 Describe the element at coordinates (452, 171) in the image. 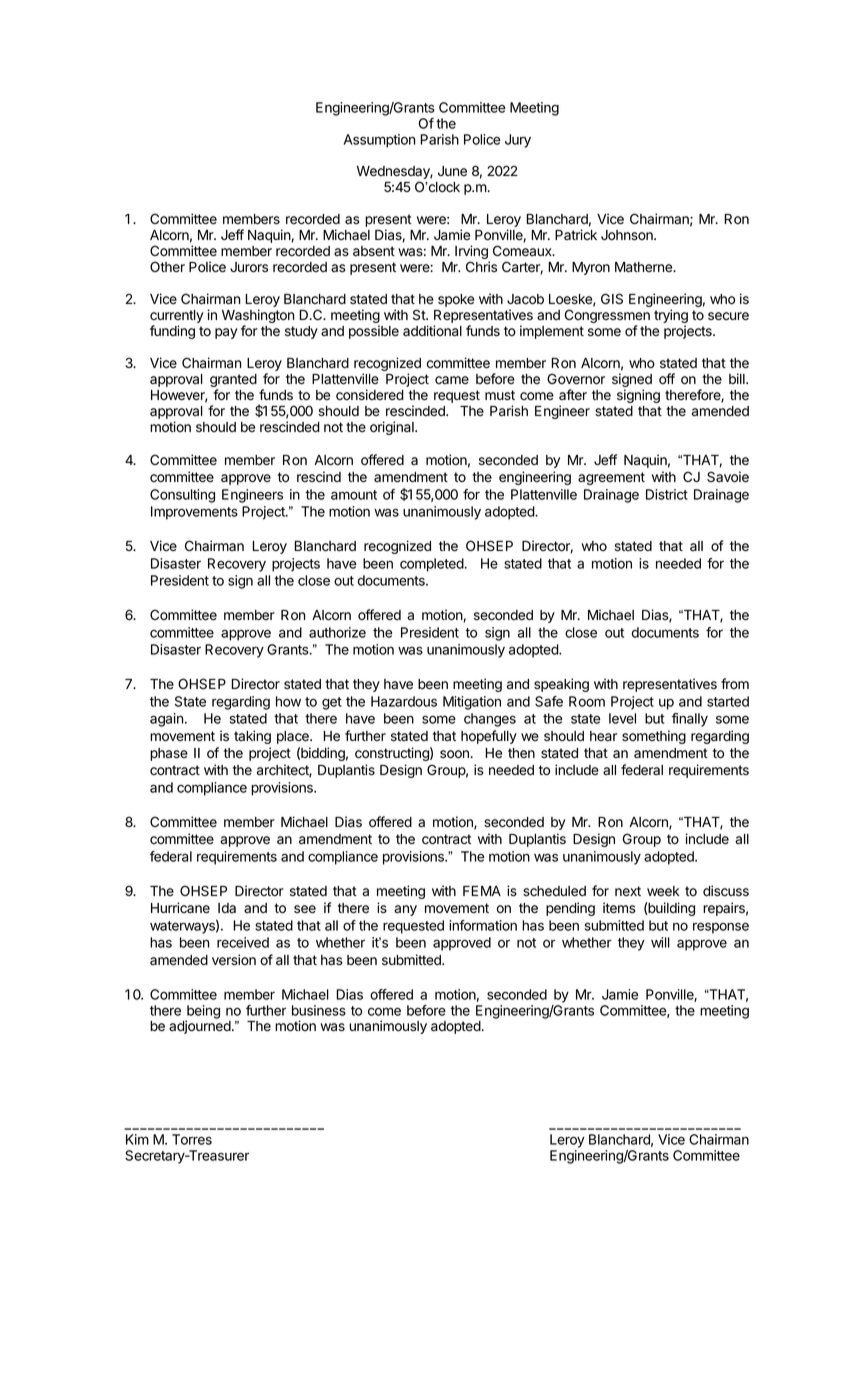

I see `June` at that location.
